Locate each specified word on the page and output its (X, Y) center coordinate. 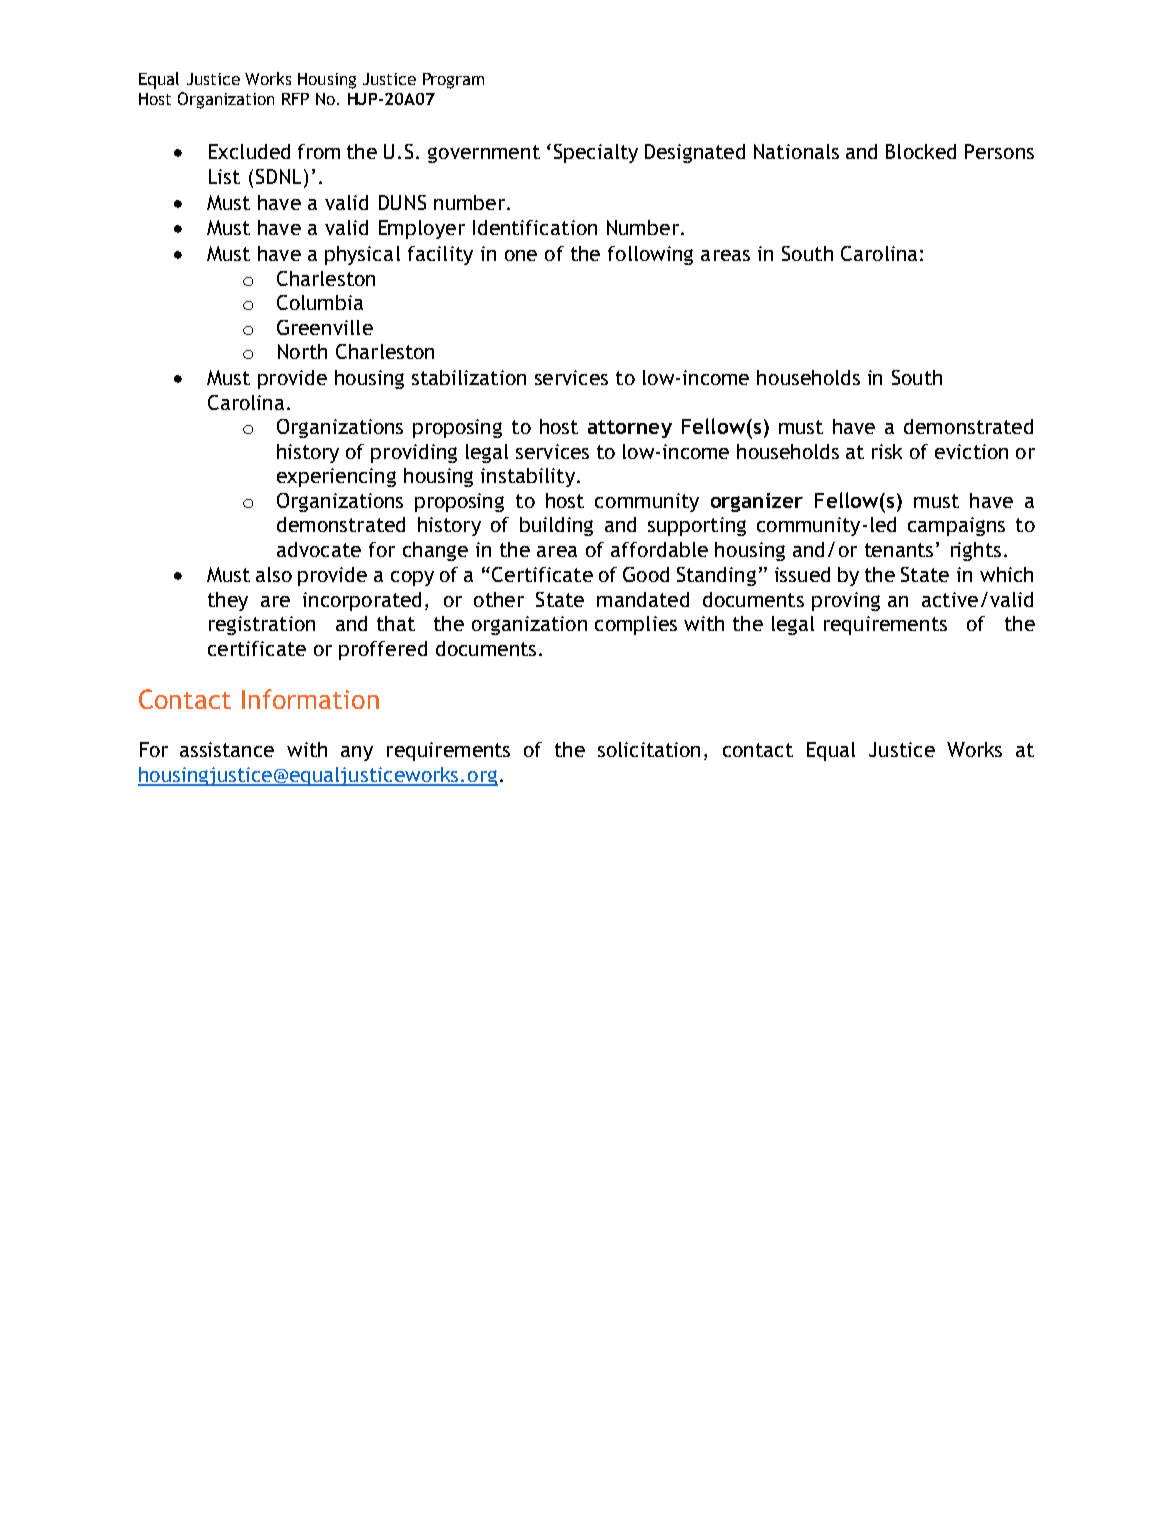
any (357, 753)
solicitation (649, 749)
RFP (295, 99)
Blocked (921, 151)
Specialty (596, 153)
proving (846, 601)
